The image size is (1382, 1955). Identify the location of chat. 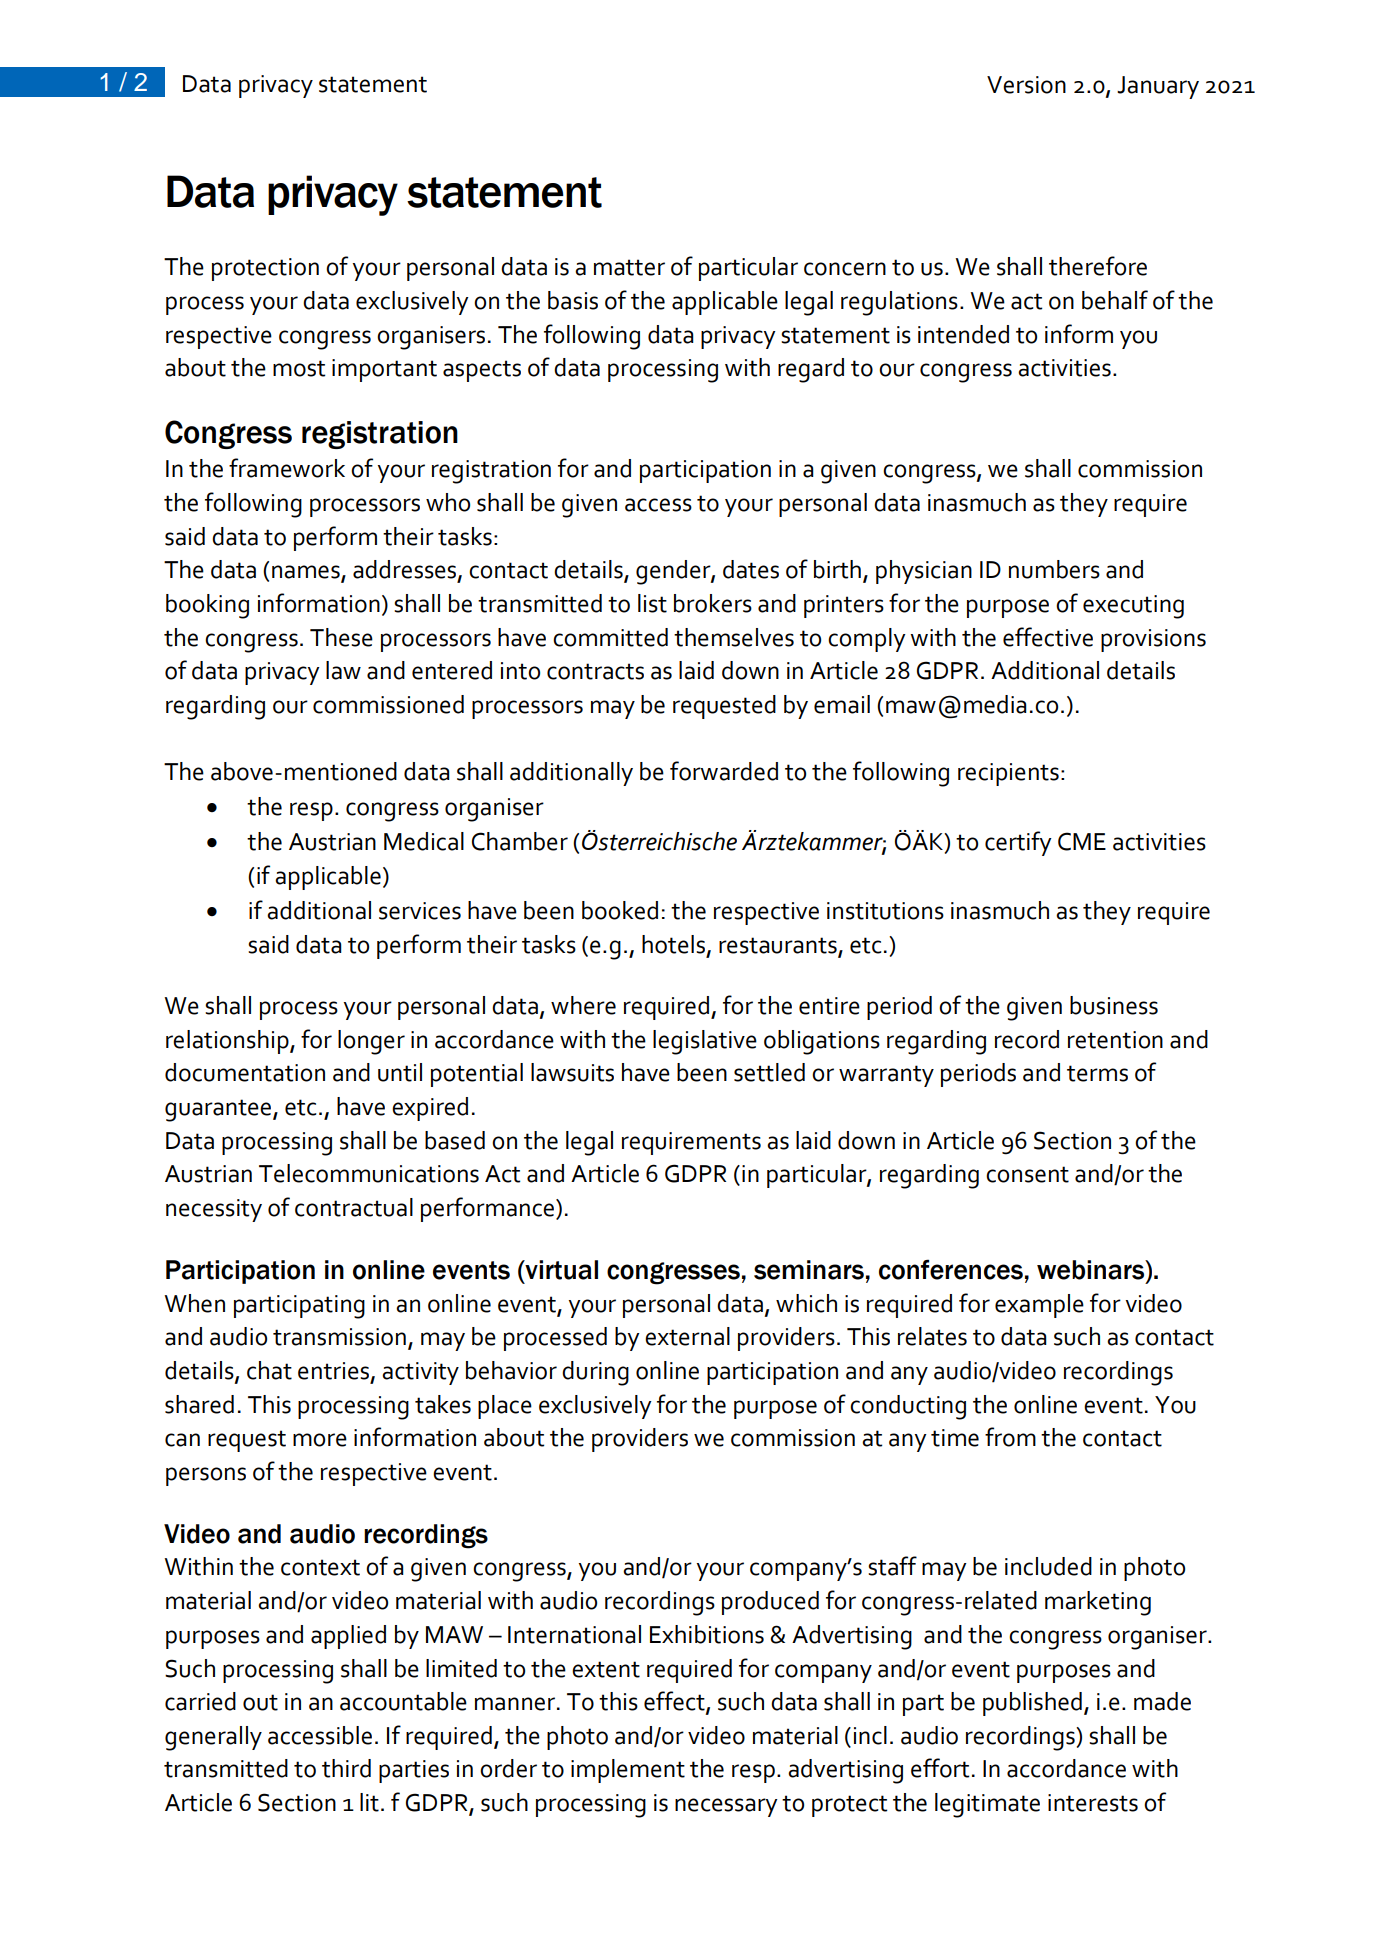
(269, 1370).
